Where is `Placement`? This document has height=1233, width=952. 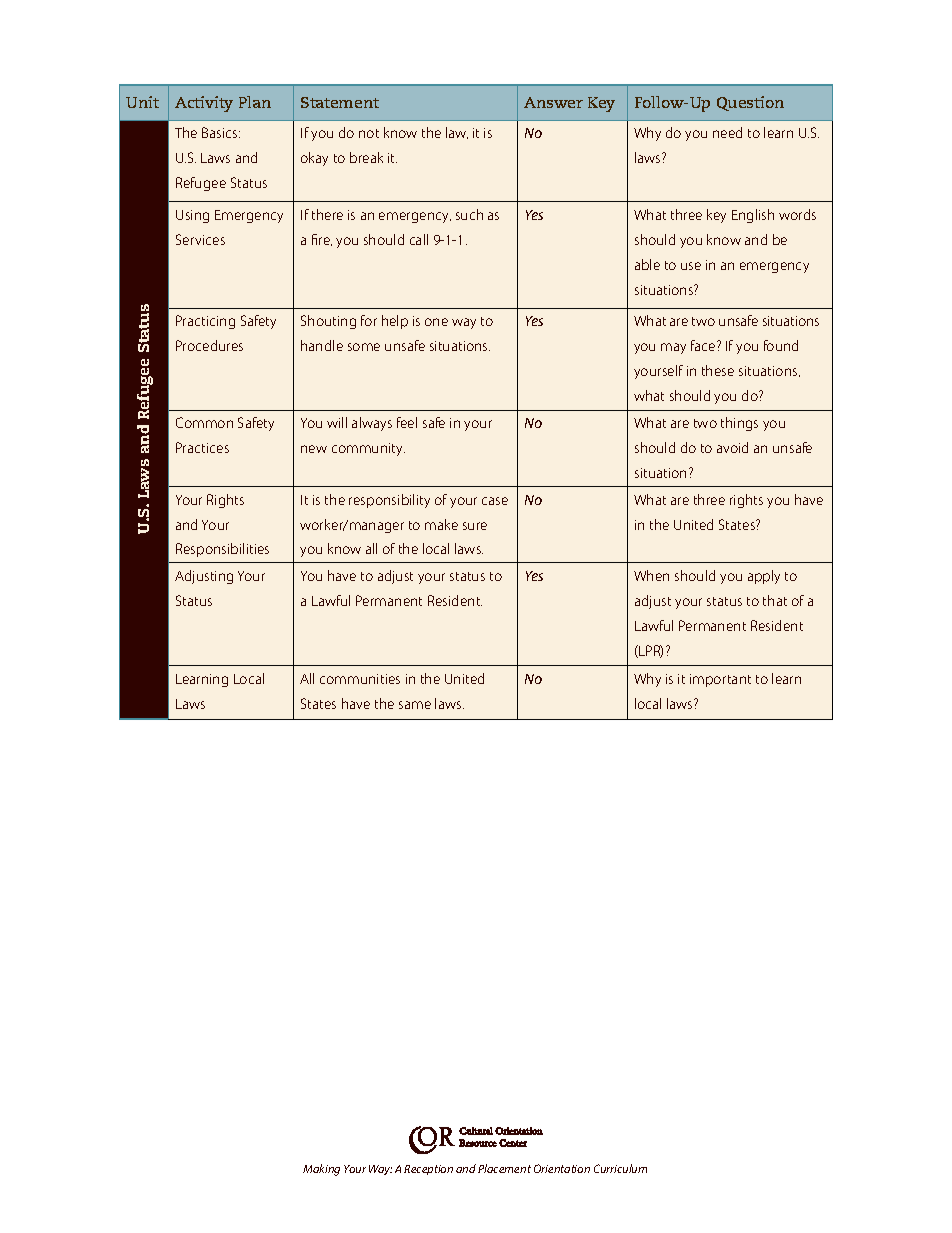 Placement is located at coordinates (504, 1168).
